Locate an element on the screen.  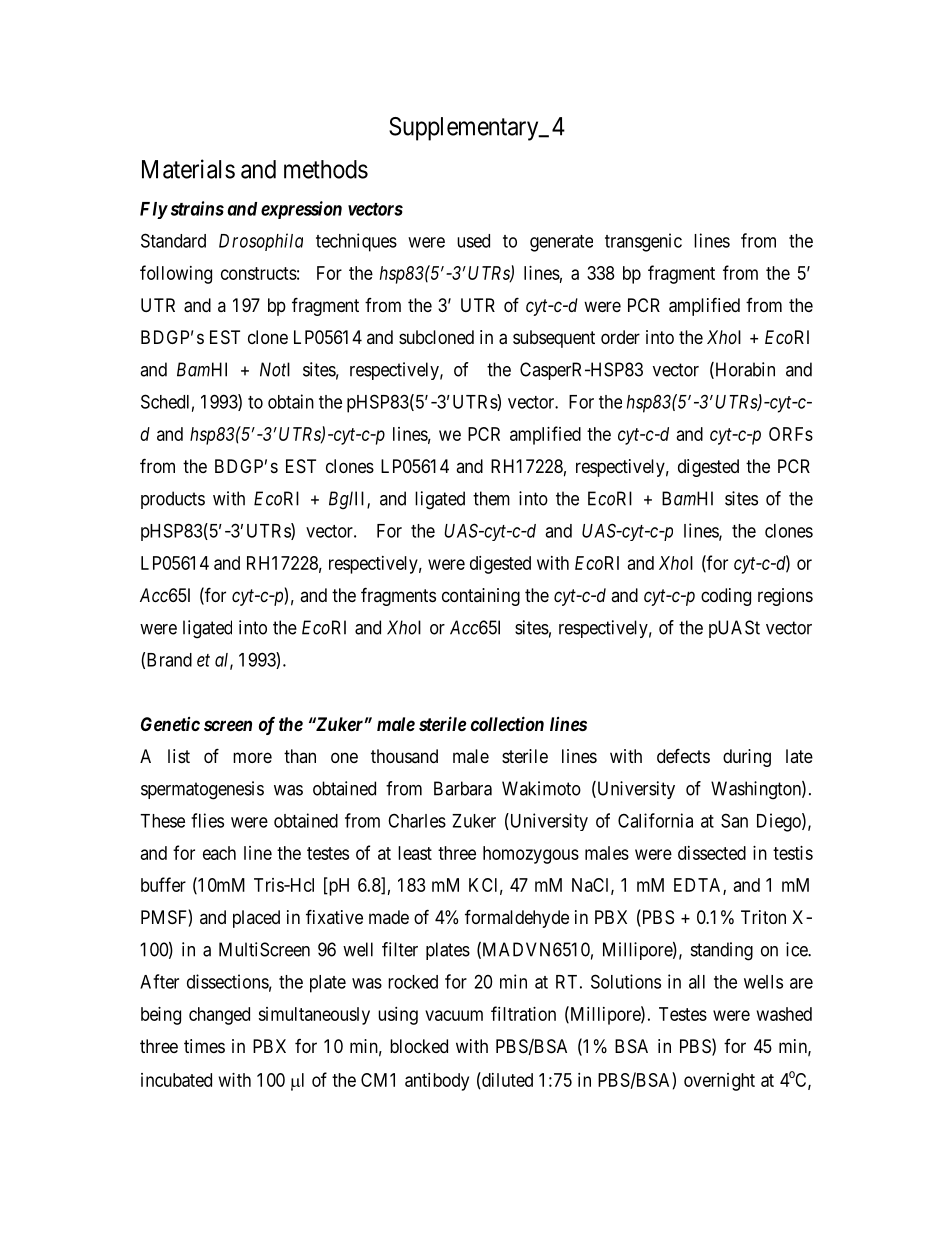
Genetic is located at coordinates (170, 724).
